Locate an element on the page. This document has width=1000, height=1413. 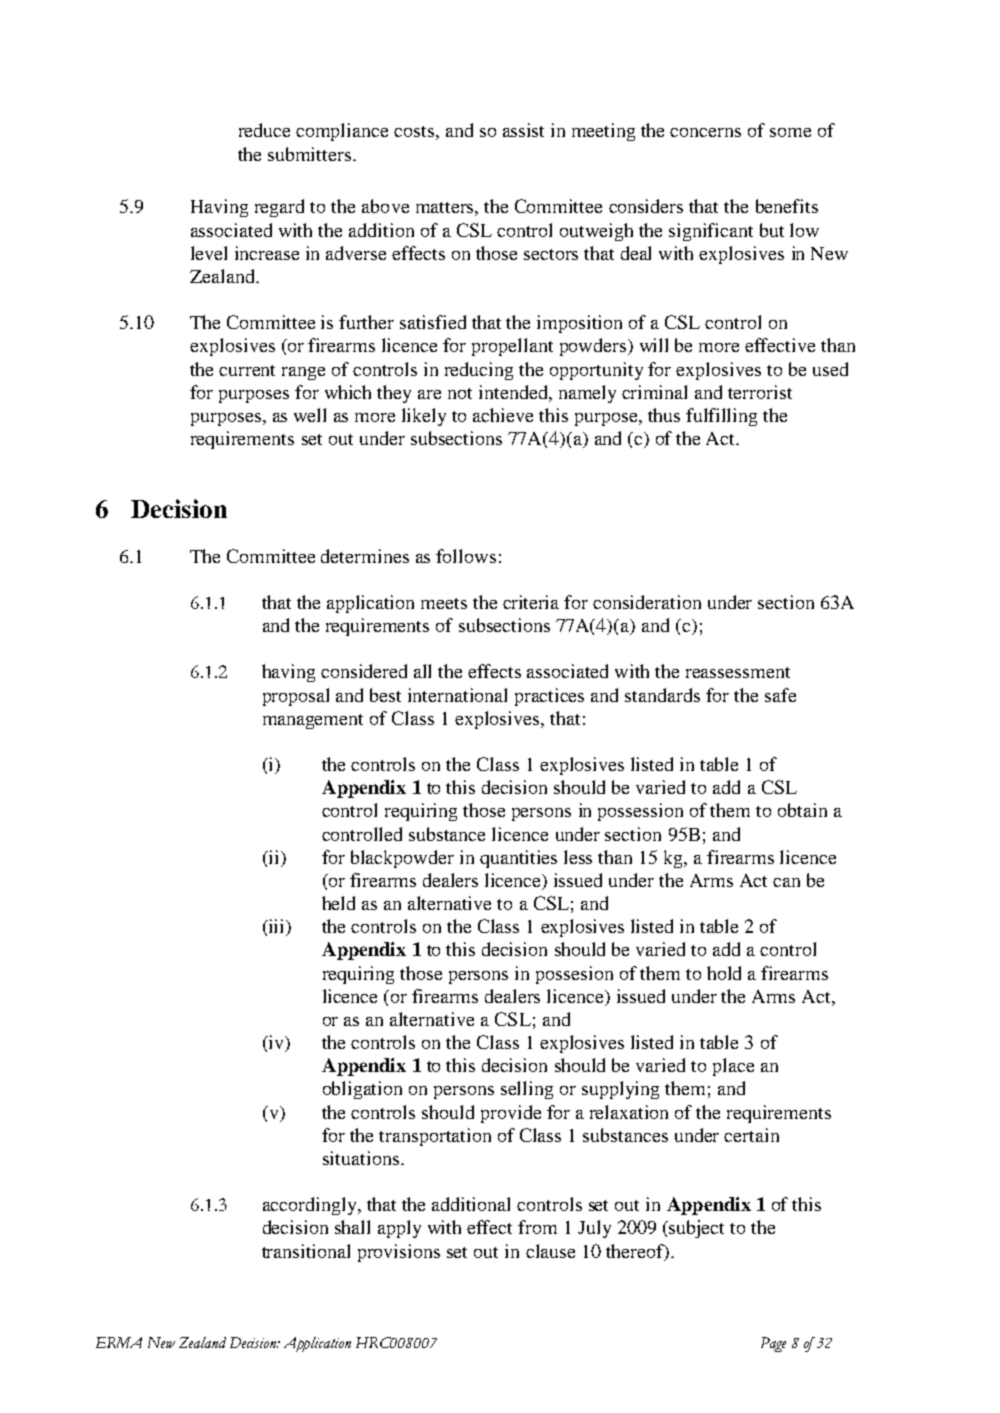
reduce is located at coordinates (264, 130).
